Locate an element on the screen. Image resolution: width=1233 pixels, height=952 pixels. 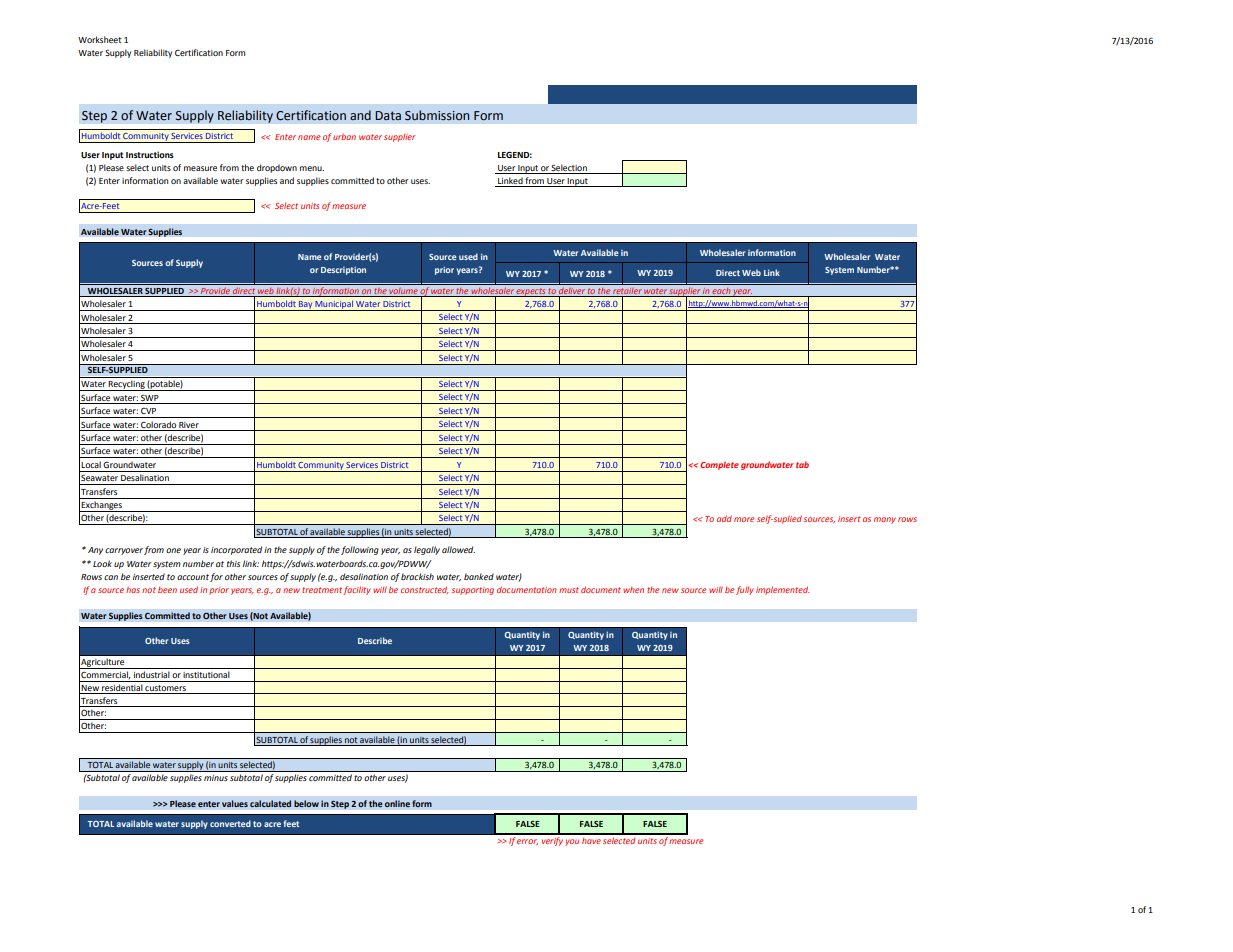
Submission is located at coordinates (437, 115).
